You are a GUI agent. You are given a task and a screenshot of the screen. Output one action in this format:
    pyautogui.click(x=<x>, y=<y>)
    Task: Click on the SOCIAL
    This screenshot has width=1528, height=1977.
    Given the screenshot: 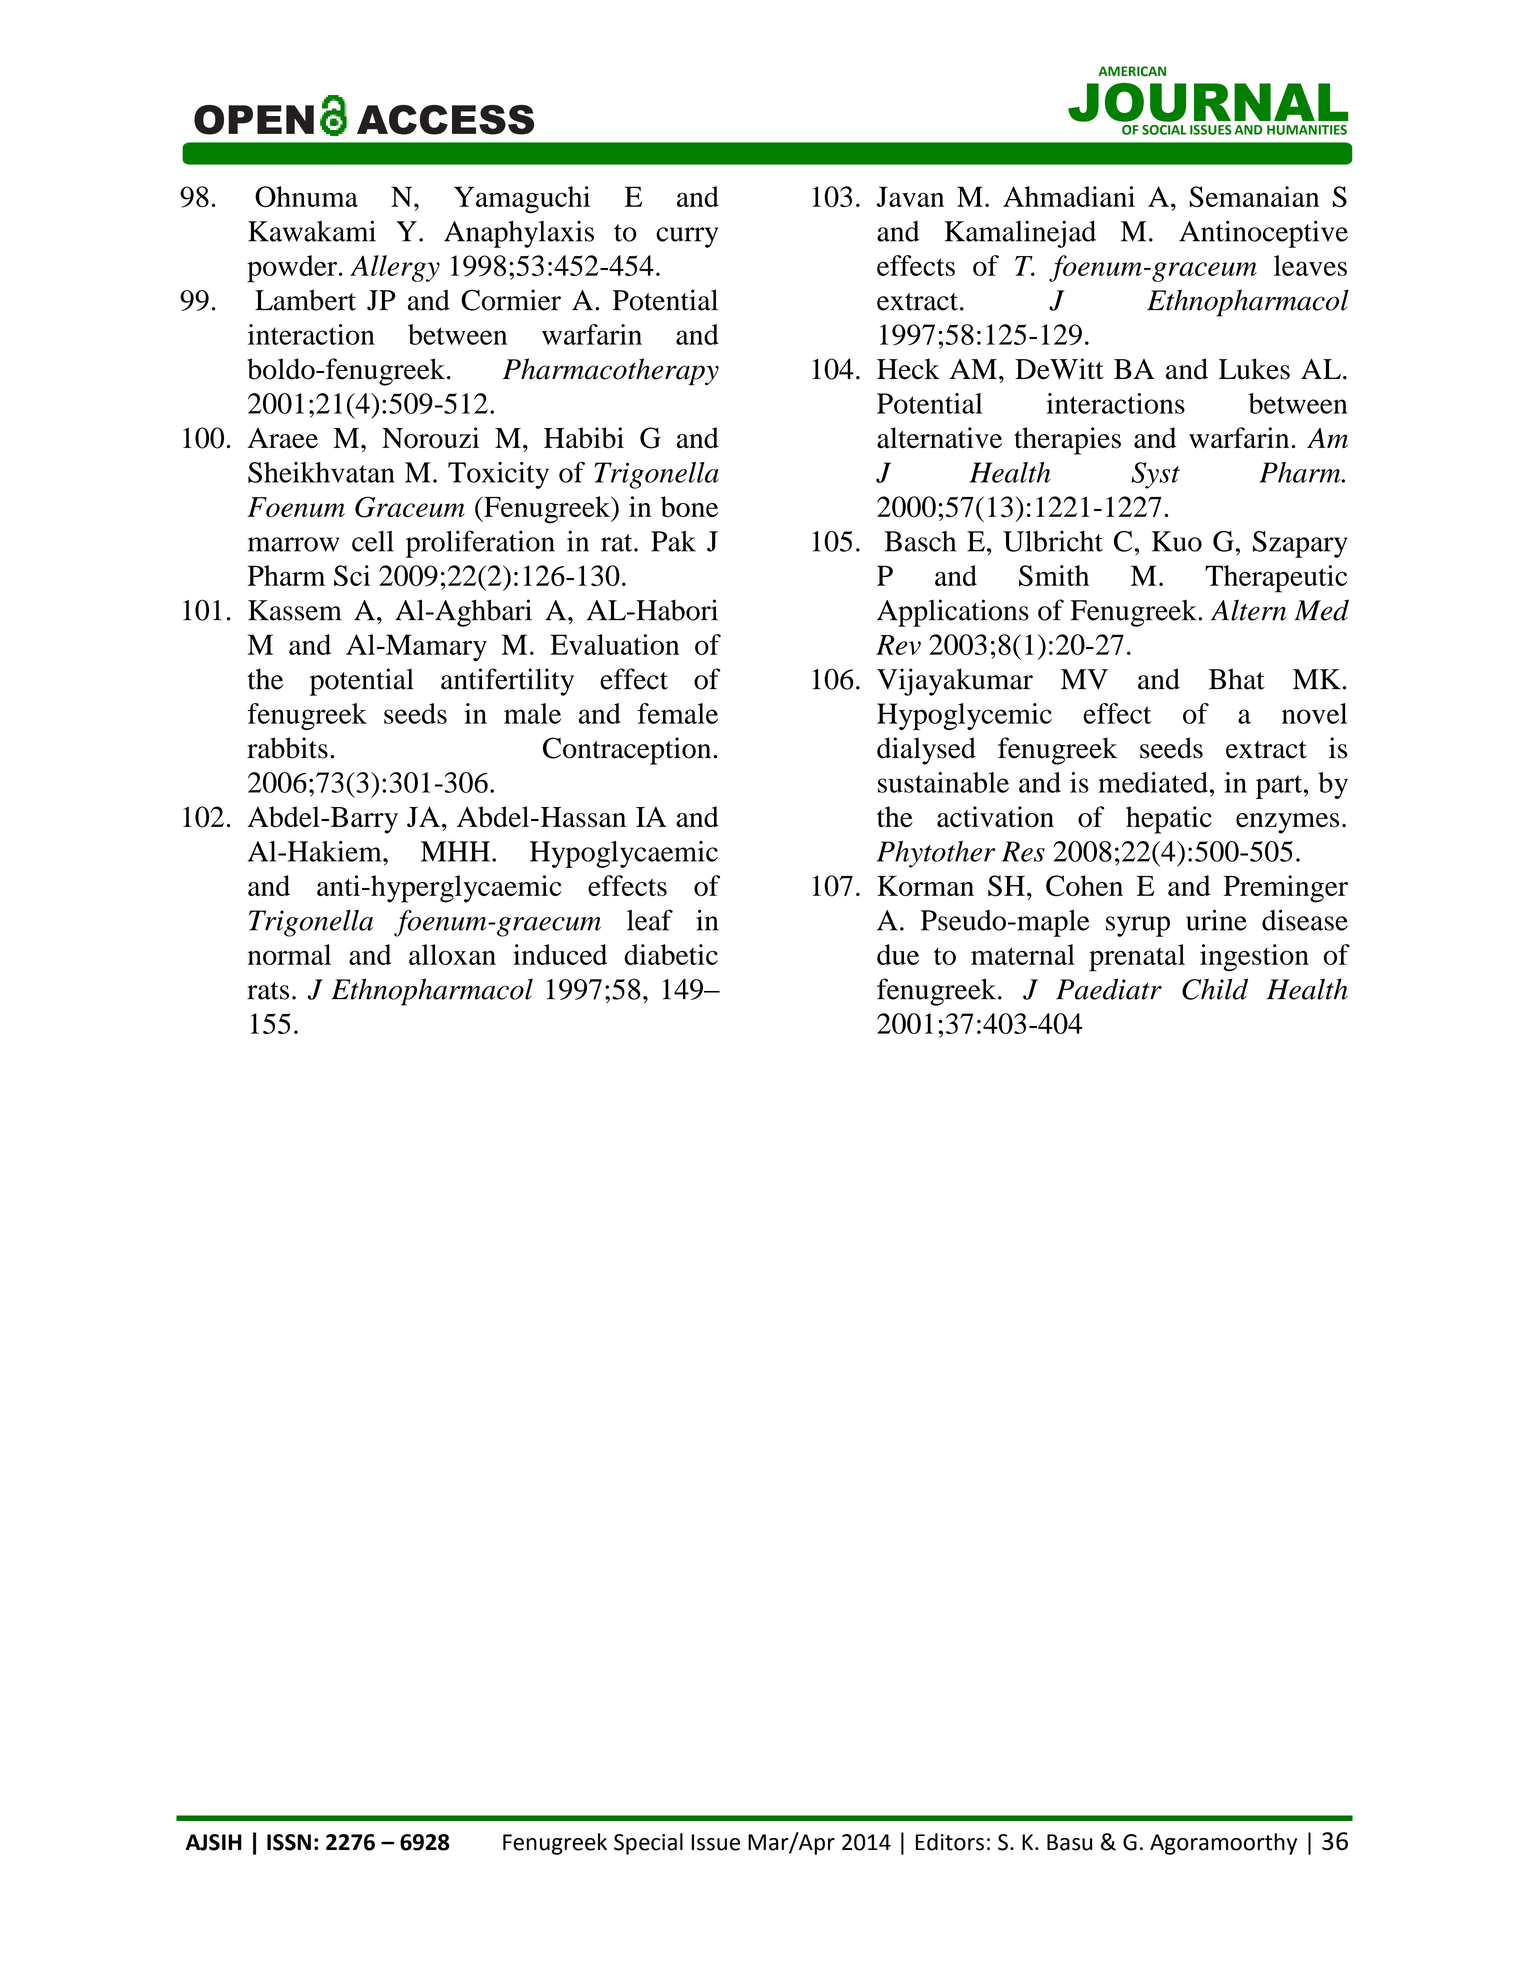 What is the action you would take?
    pyautogui.click(x=1164, y=130)
